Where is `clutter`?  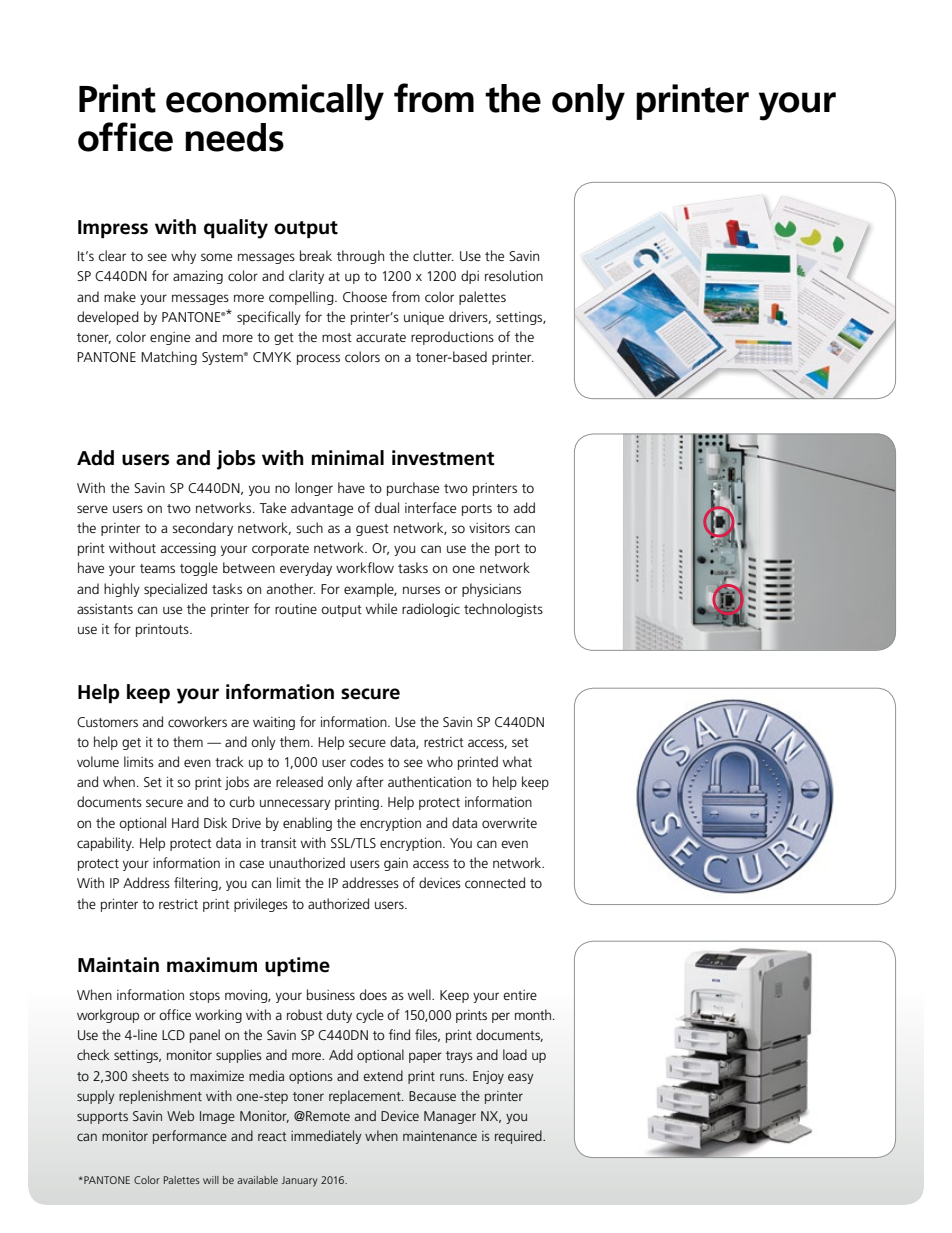
clutter is located at coordinates (433, 255).
